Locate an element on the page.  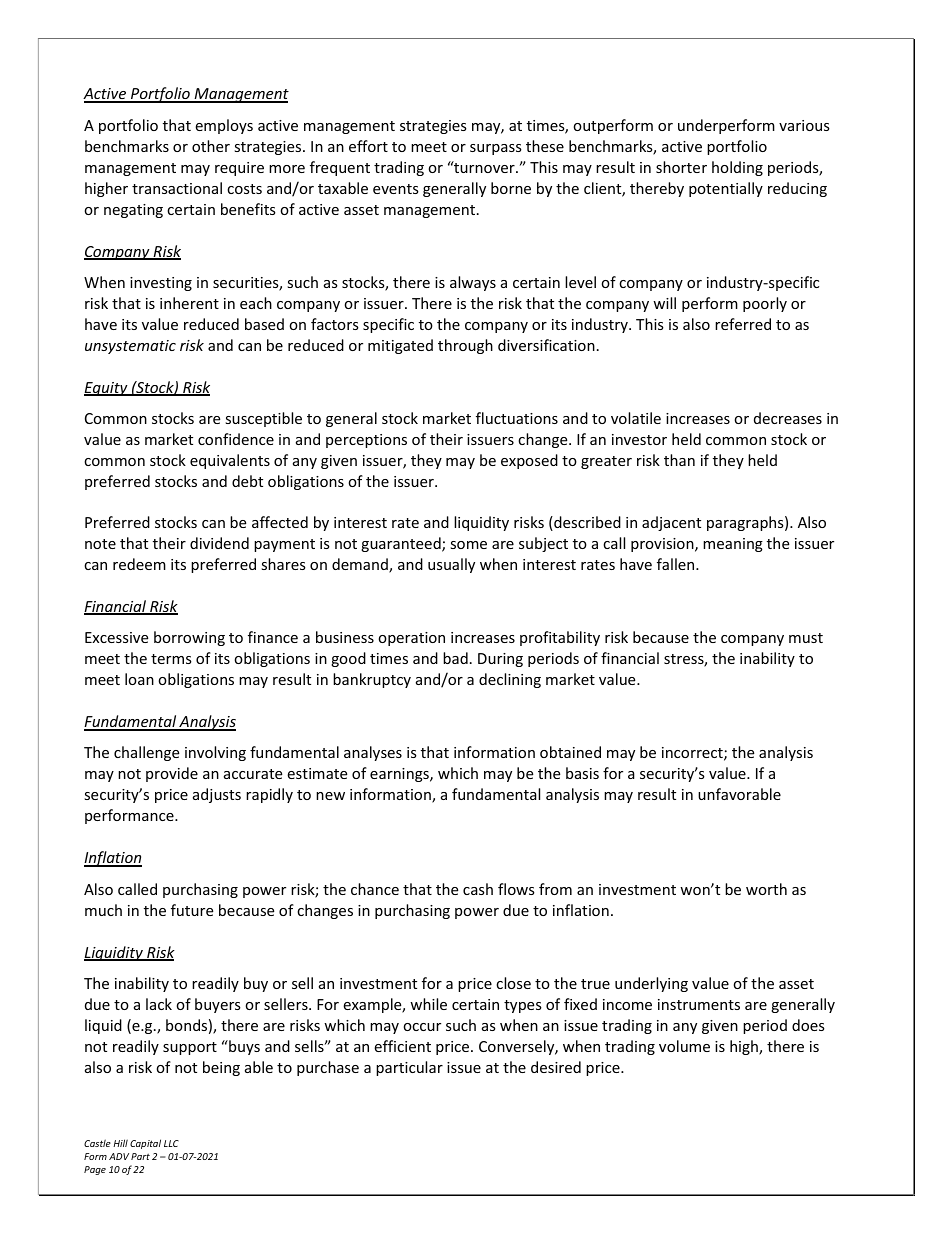
volume is located at coordinates (684, 1046).
